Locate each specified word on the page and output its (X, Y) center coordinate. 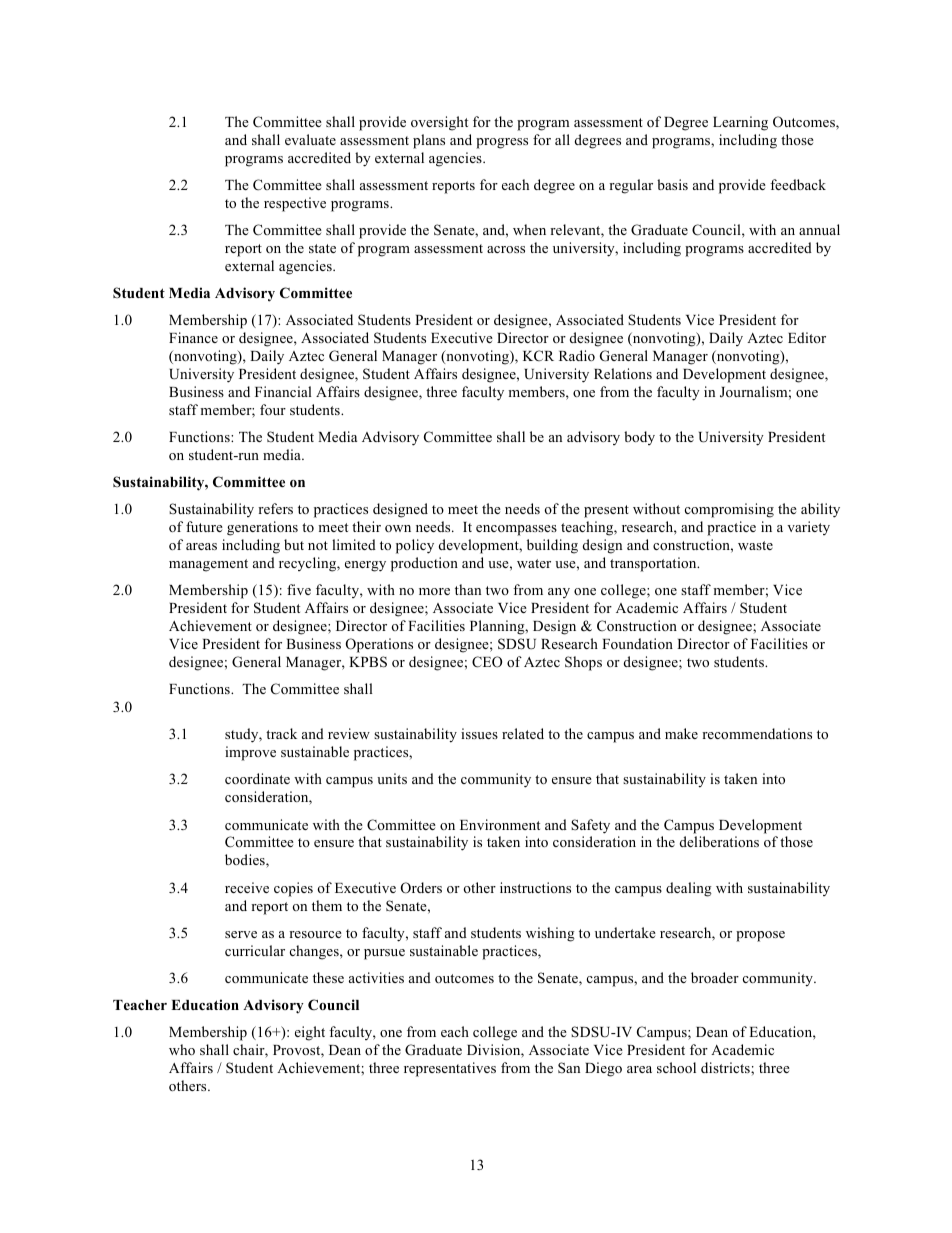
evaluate (310, 139)
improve (250, 753)
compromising (729, 510)
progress (502, 143)
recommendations (757, 733)
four (273, 409)
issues (479, 733)
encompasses (516, 530)
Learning (740, 123)
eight (310, 1033)
